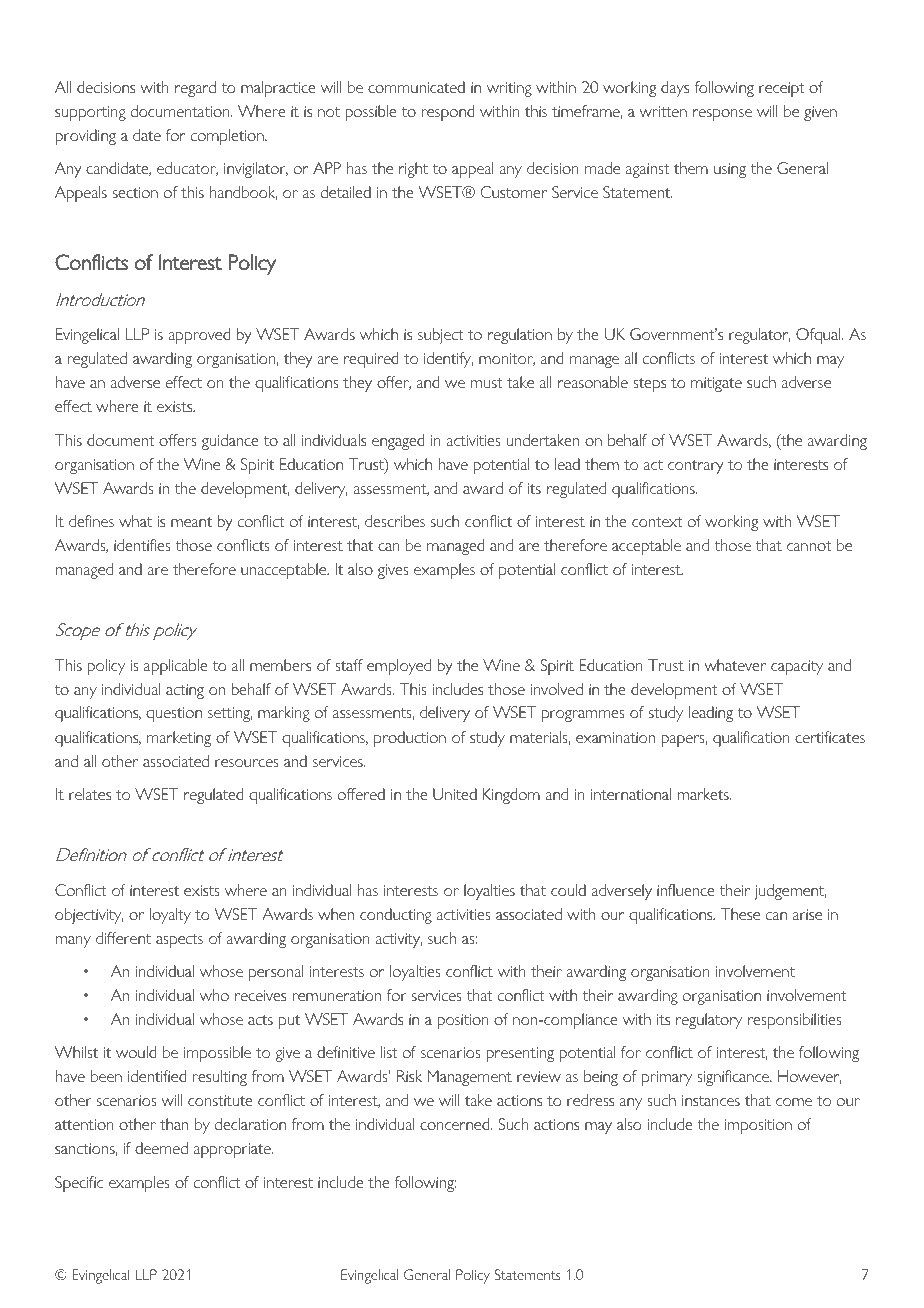 The image size is (924, 1308). Describe the element at coordinates (161, 1148) in the image. I see `deemed` at that location.
